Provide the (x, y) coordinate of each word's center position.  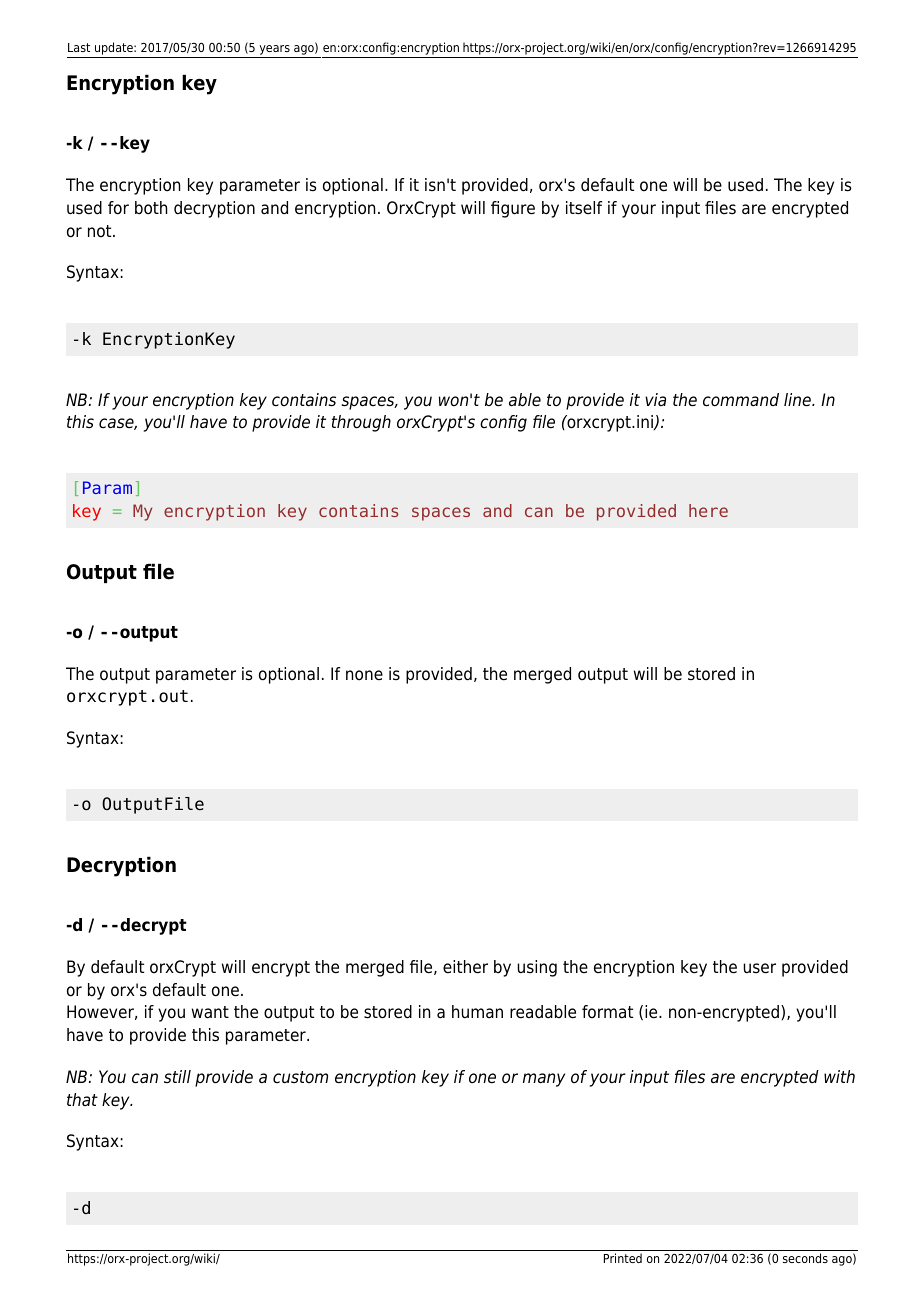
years (274, 51)
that (82, 1099)
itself (584, 208)
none (364, 675)
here (708, 510)
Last (79, 47)
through (361, 423)
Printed (623, 1258)
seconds (805, 1258)
